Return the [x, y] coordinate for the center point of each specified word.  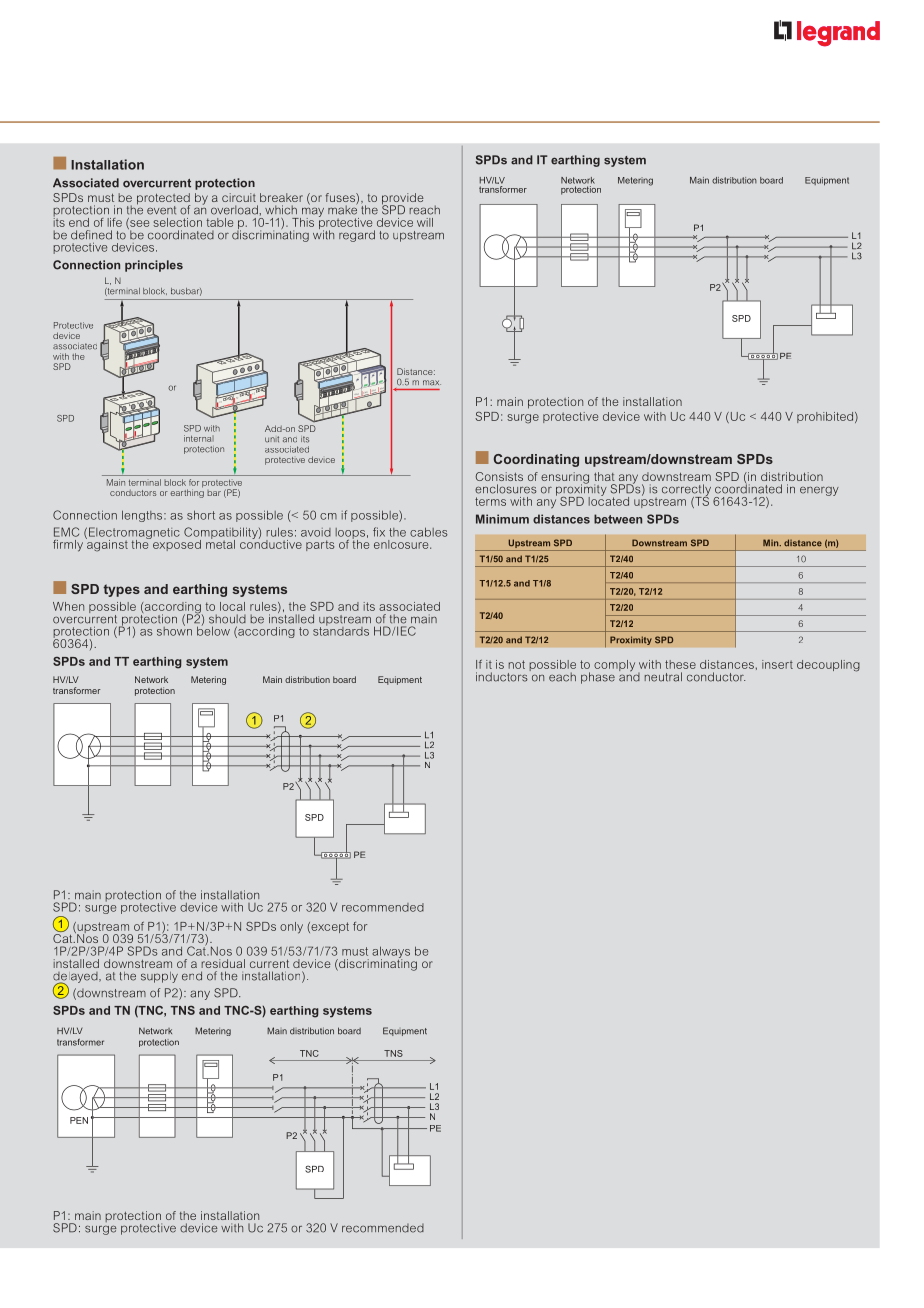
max [432, 383]
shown [174, 630]
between [618, 519]
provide [403, 200]
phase [598, 678]
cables [429, 532]
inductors [503, 676]
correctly [686, 491]
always [391, 953]
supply [159, 977]
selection [177, 222]
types [121, 590]
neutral [663, 677]
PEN [79, 1120]
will [425, 222]
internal [199, 438]
